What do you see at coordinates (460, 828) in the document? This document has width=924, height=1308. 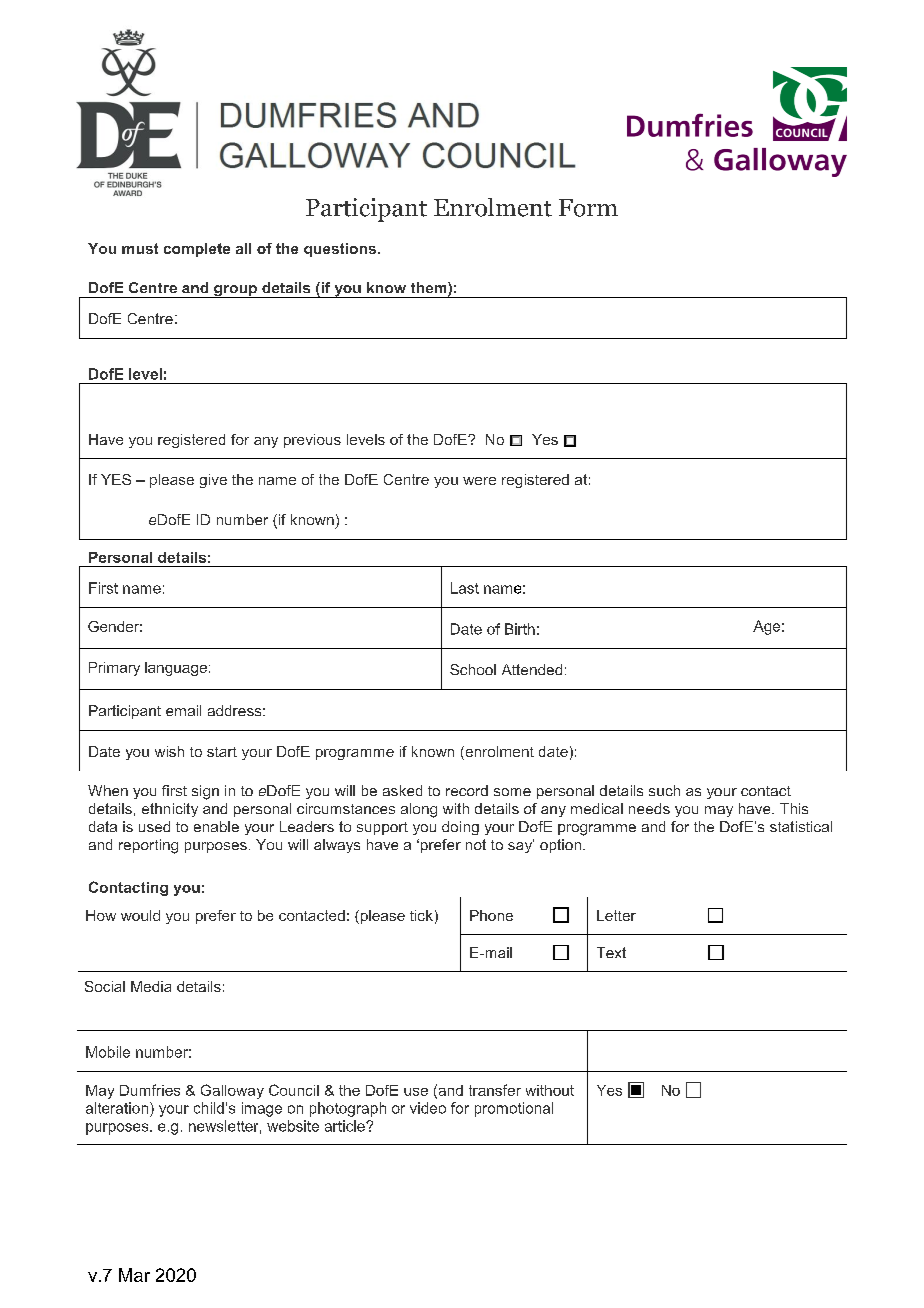 I see `doing` at bounding box center [460, 828].
